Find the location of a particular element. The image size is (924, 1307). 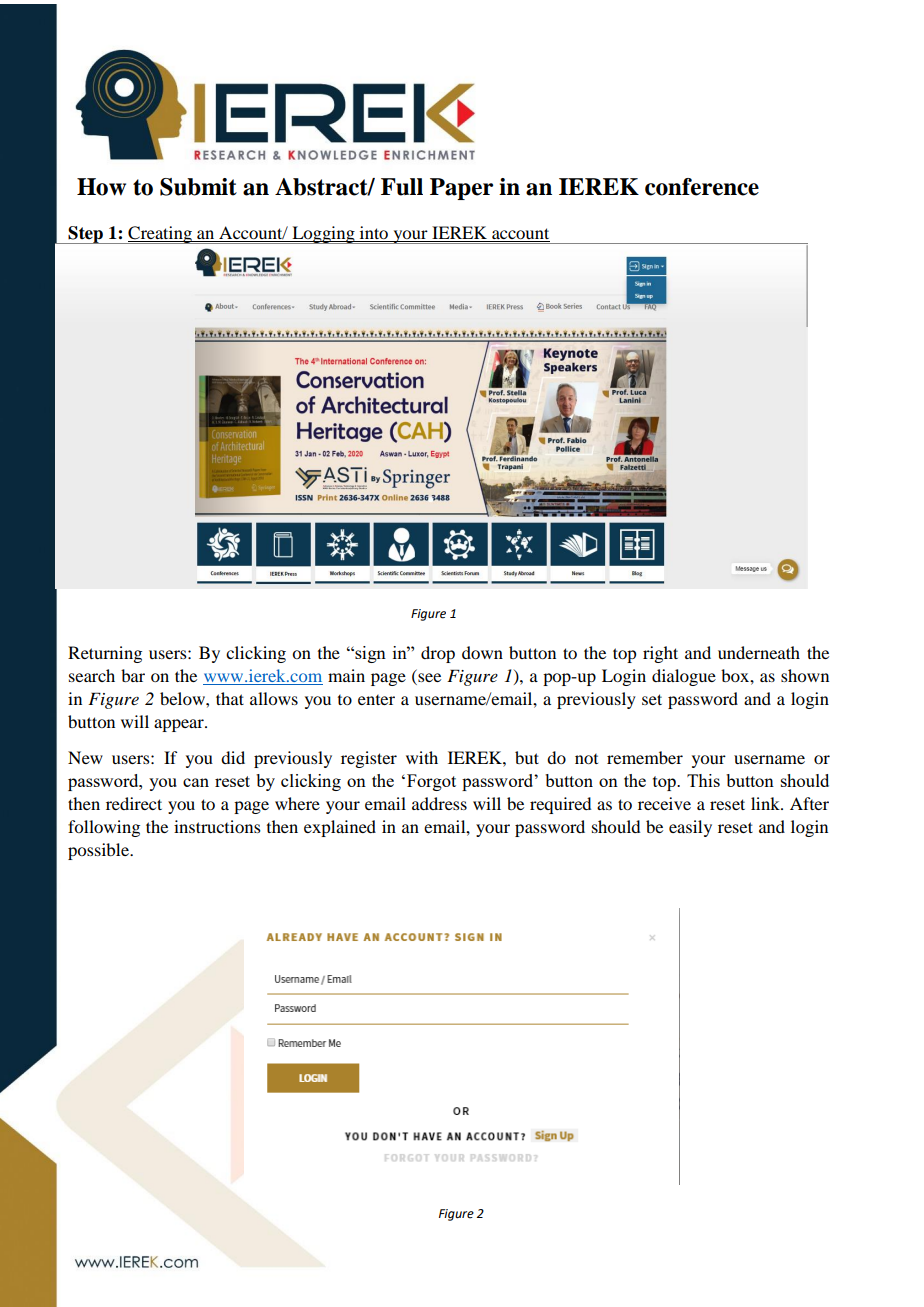

instructions is located at coordinates (217, 826).
